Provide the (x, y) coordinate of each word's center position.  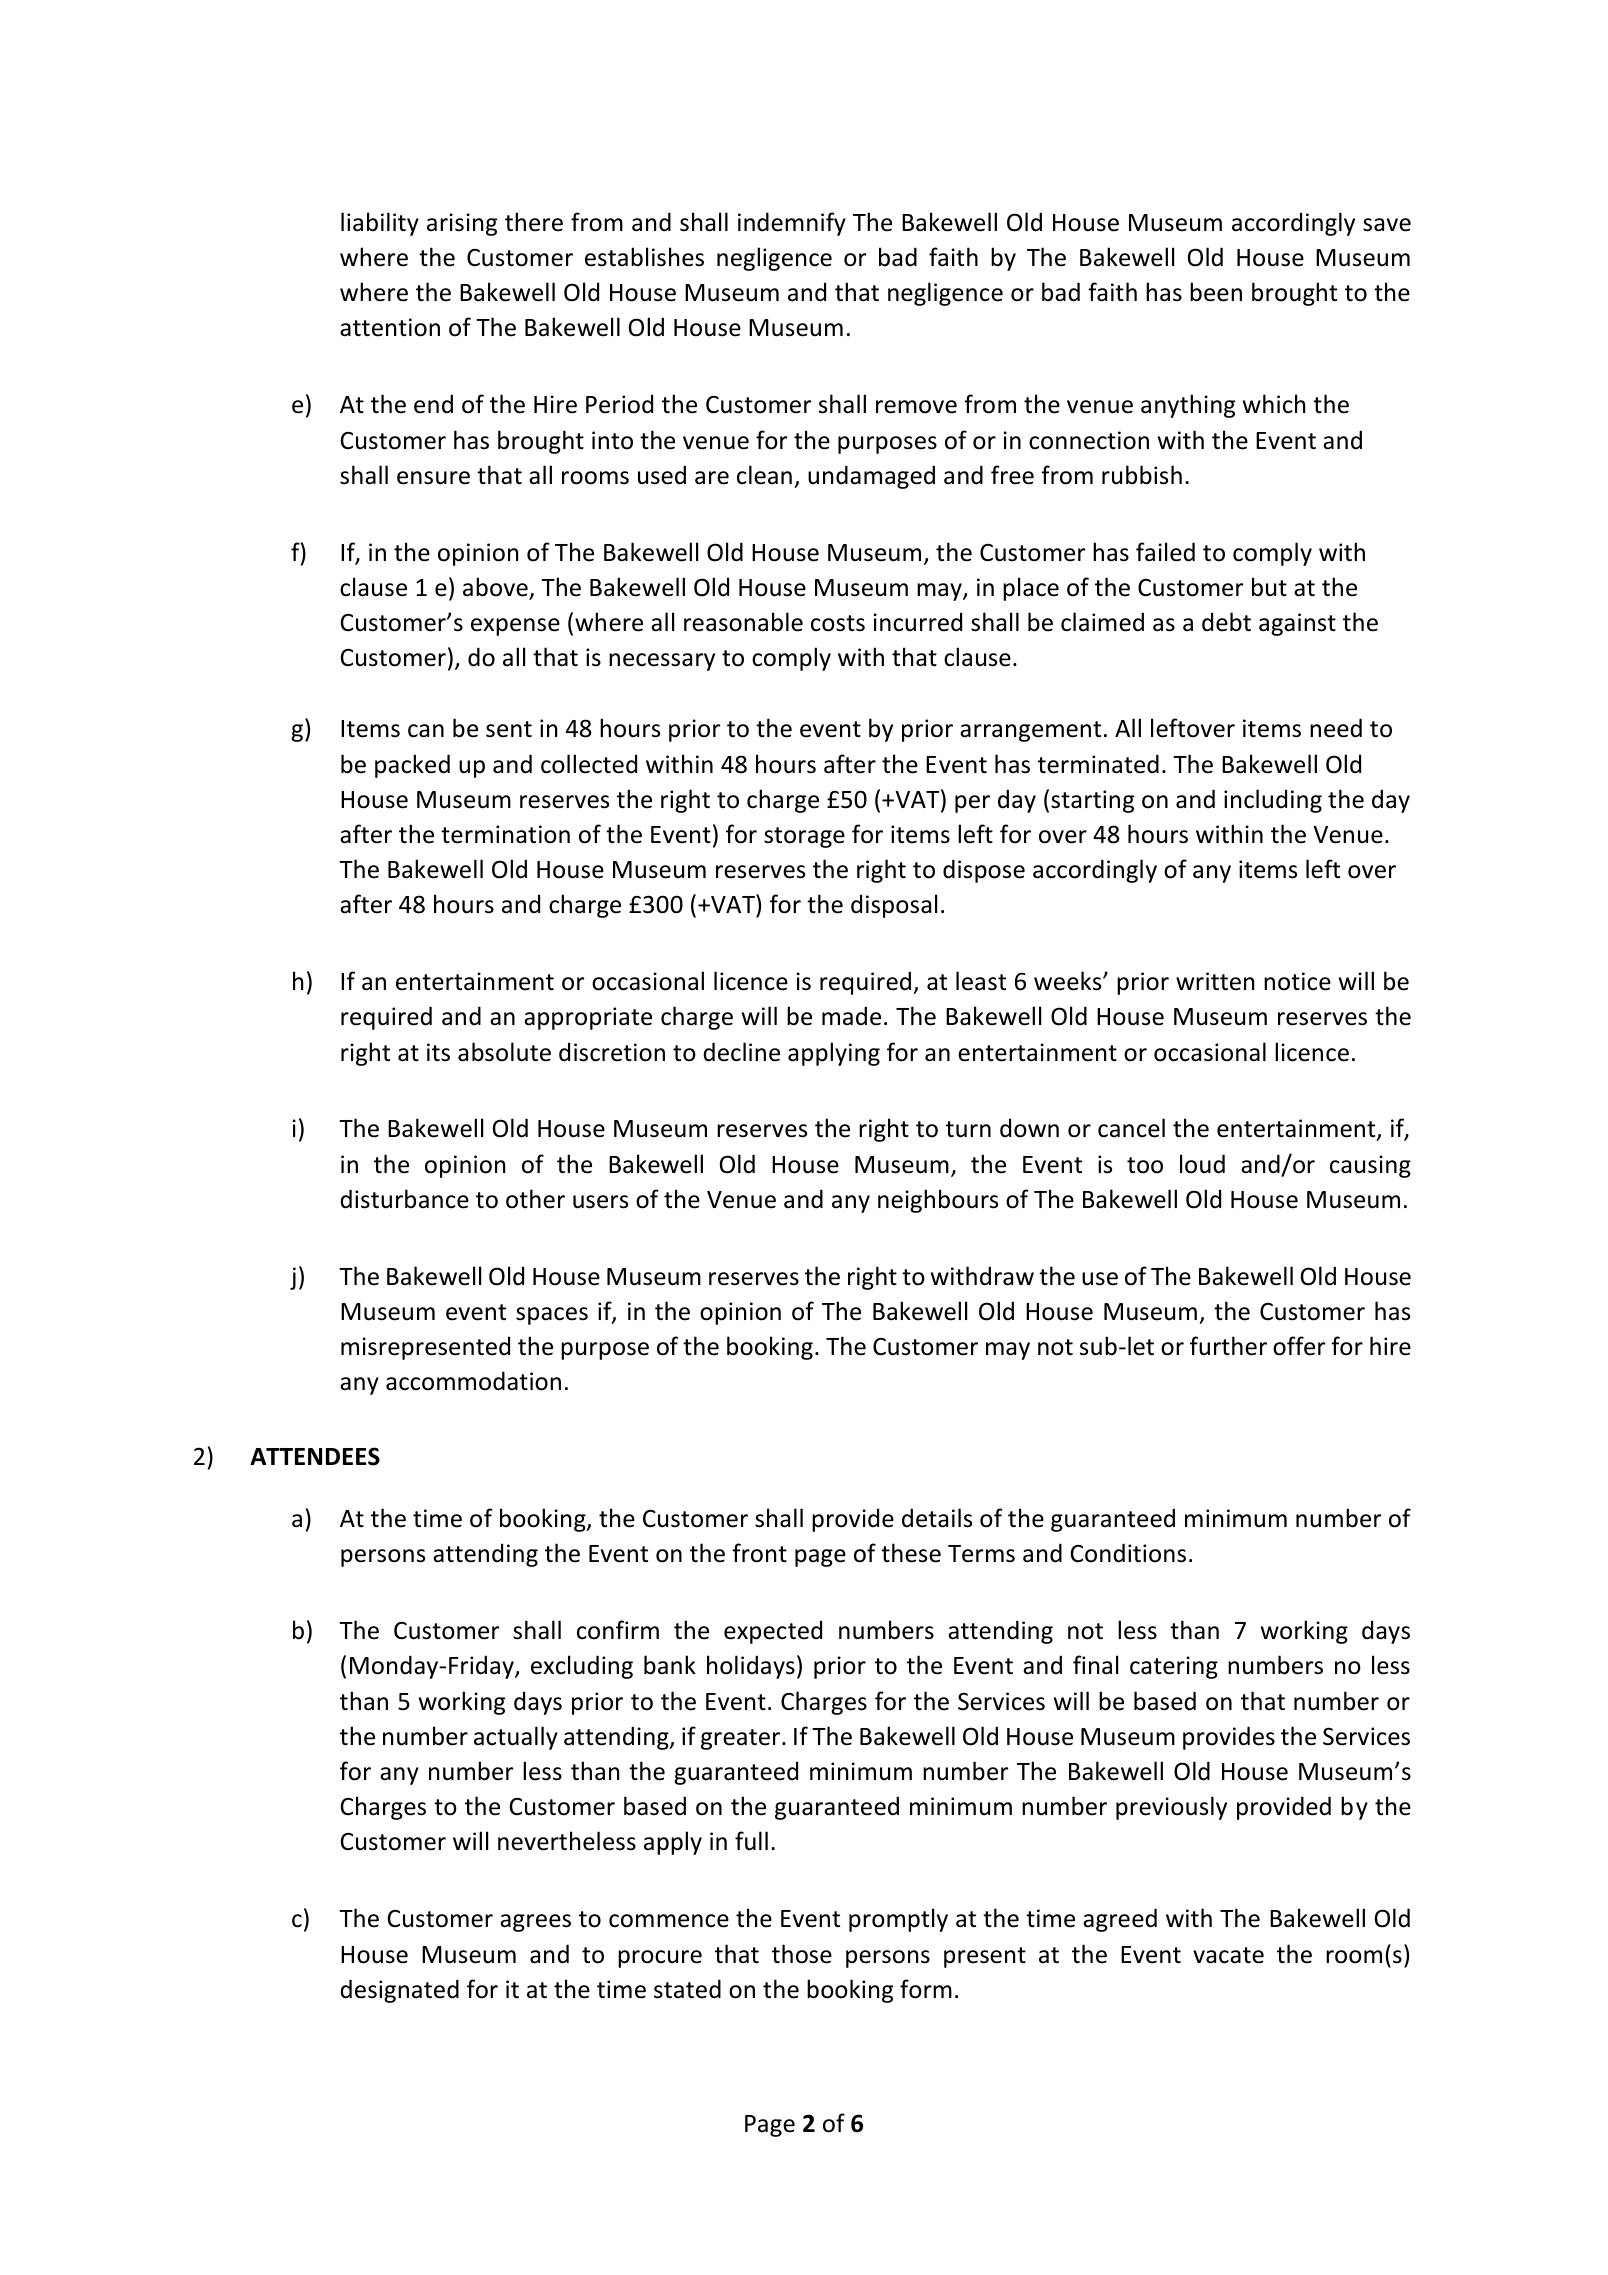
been (1216, 292)
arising (462, 224)
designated (399, 1991)
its (438, 1052)
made (851, 1016)
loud (1202, 1164)
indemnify (792, 224)
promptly (898, 1920)
